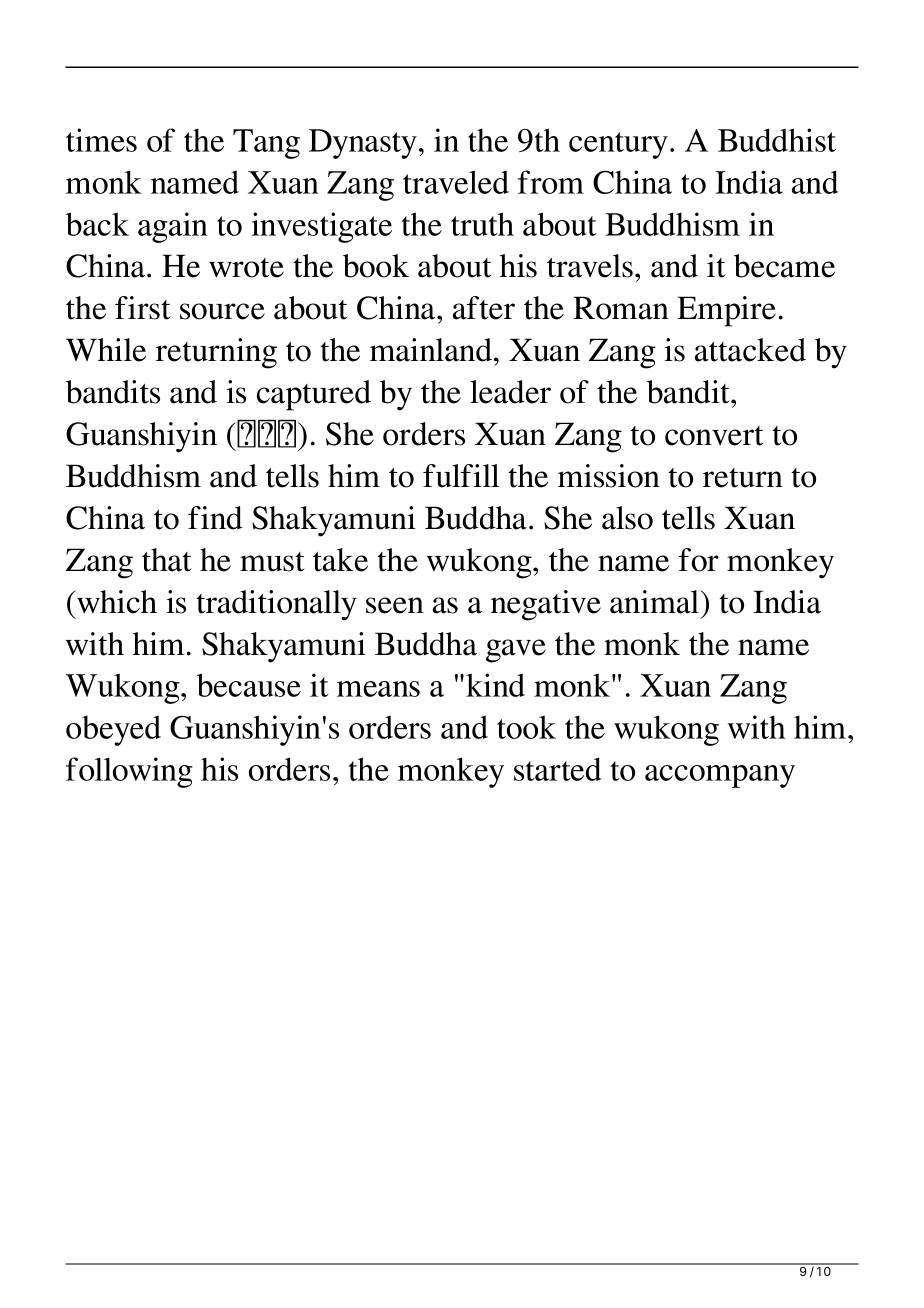  Describe the element at coordinates (101, 140) in the screenshot. I see `times` at that location.
